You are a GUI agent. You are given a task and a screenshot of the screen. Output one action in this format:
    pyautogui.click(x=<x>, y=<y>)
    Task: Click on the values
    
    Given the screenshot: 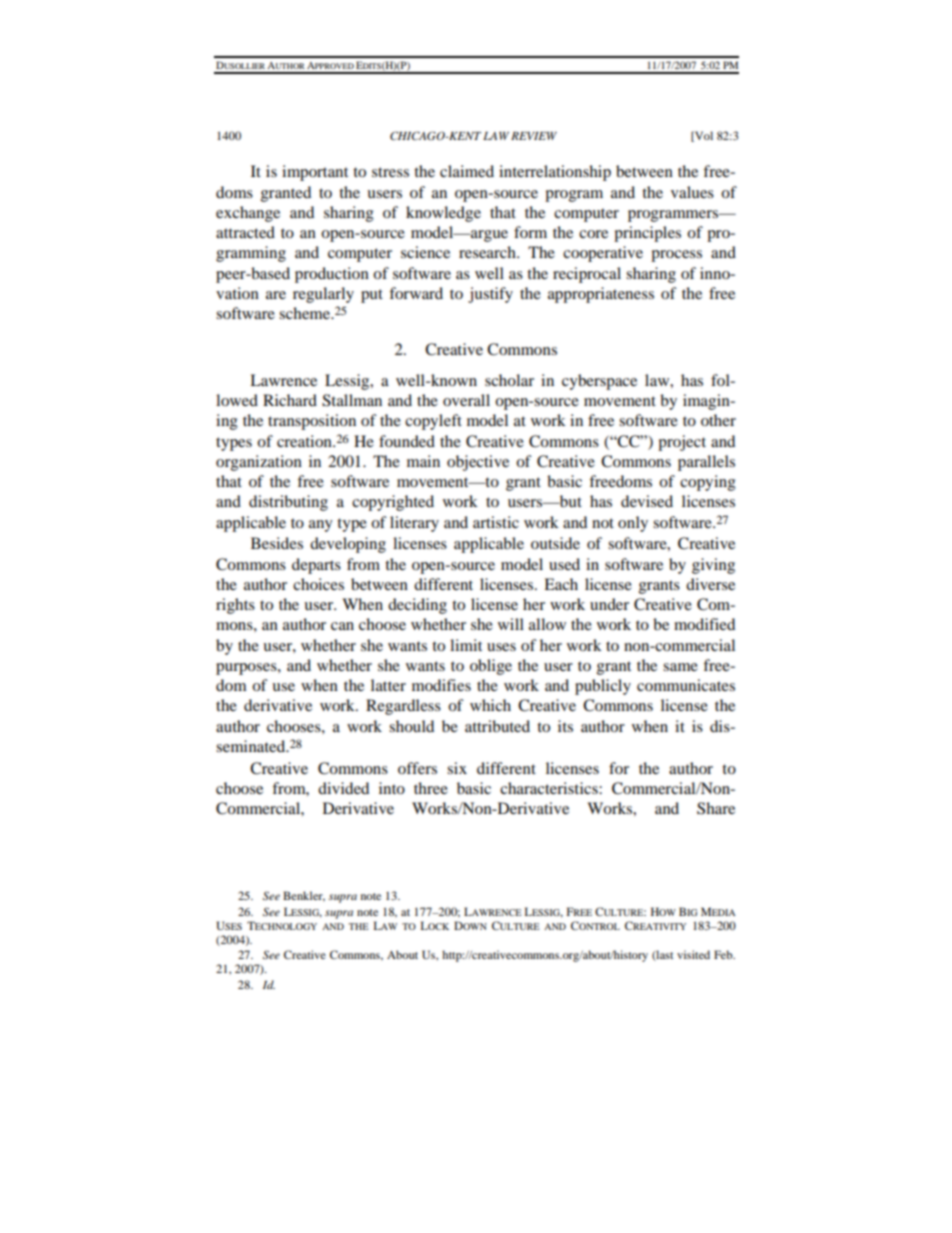 What is the action you would take?
    pyautogui.click(x=692, y=192)
